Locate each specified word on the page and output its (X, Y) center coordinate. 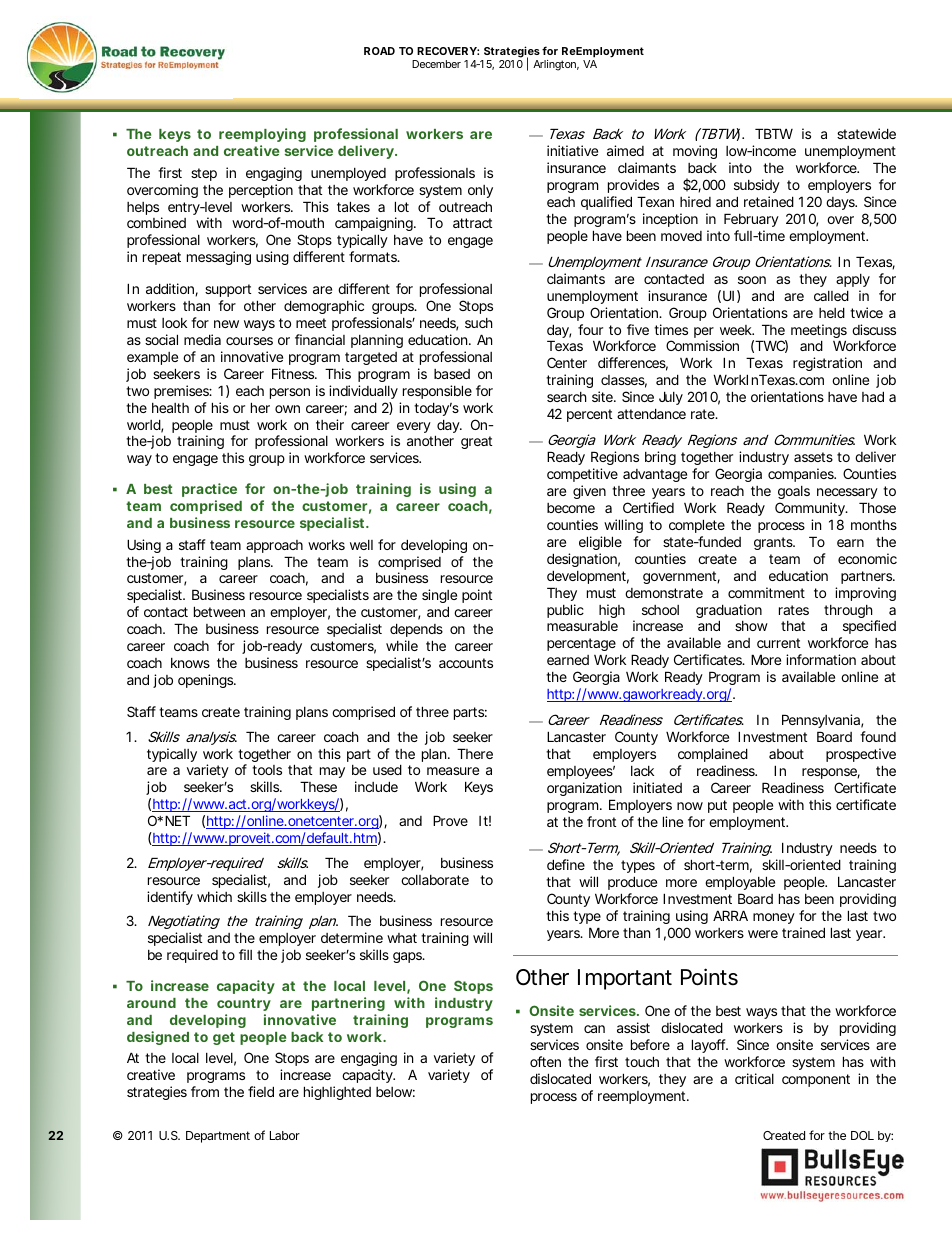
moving (695, 152)
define (566, 864)
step (204, 174)
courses (249, 341)
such (479, 323)
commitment (766, 592)
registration (827, 366)
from (205, 1091)
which (214, 896)
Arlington (556, 65)
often (545, 1061)
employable (740, 883)
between (219, 611)
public (565, 611)
